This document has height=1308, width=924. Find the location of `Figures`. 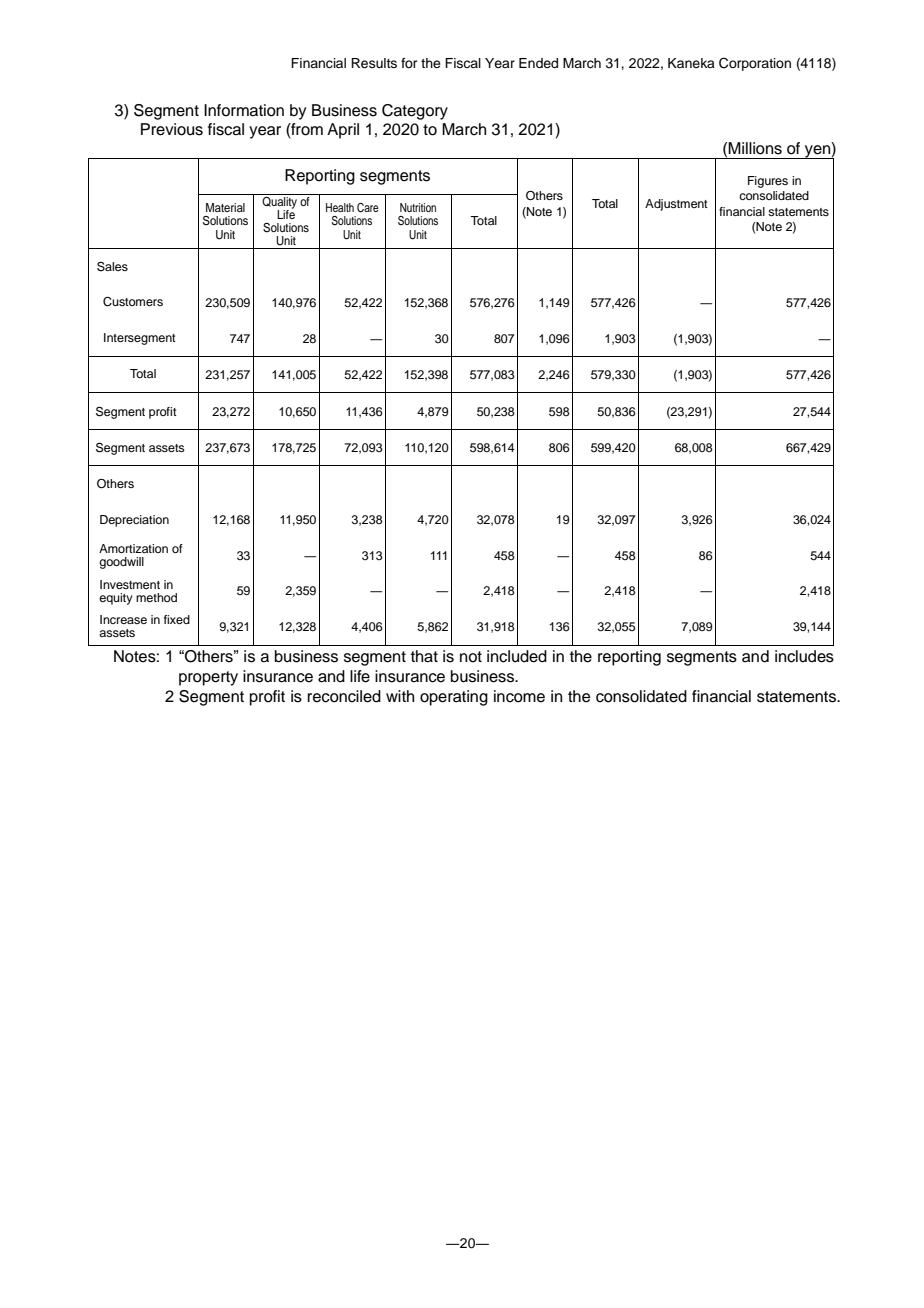

Figures is located at coordinates (768, 182).
